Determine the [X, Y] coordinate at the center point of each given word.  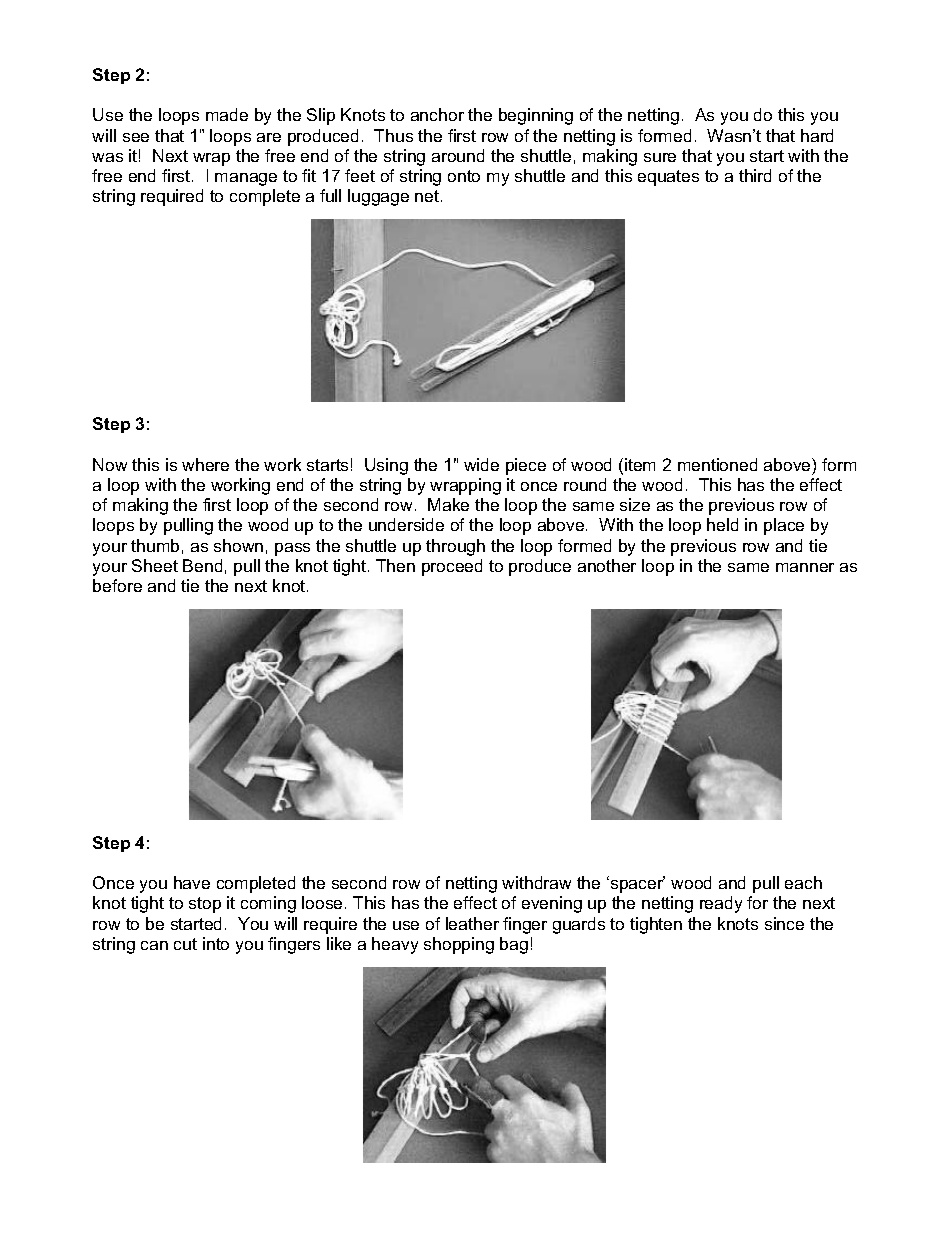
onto [464, 176]
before [117, 585]
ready [721, 904]
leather [472, 923]
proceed [452, 567]
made [227, 114]
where [205, 464]
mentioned [717, 464]
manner [805, 567]
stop [205, 905]
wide [481, 464]
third [755, 175]
